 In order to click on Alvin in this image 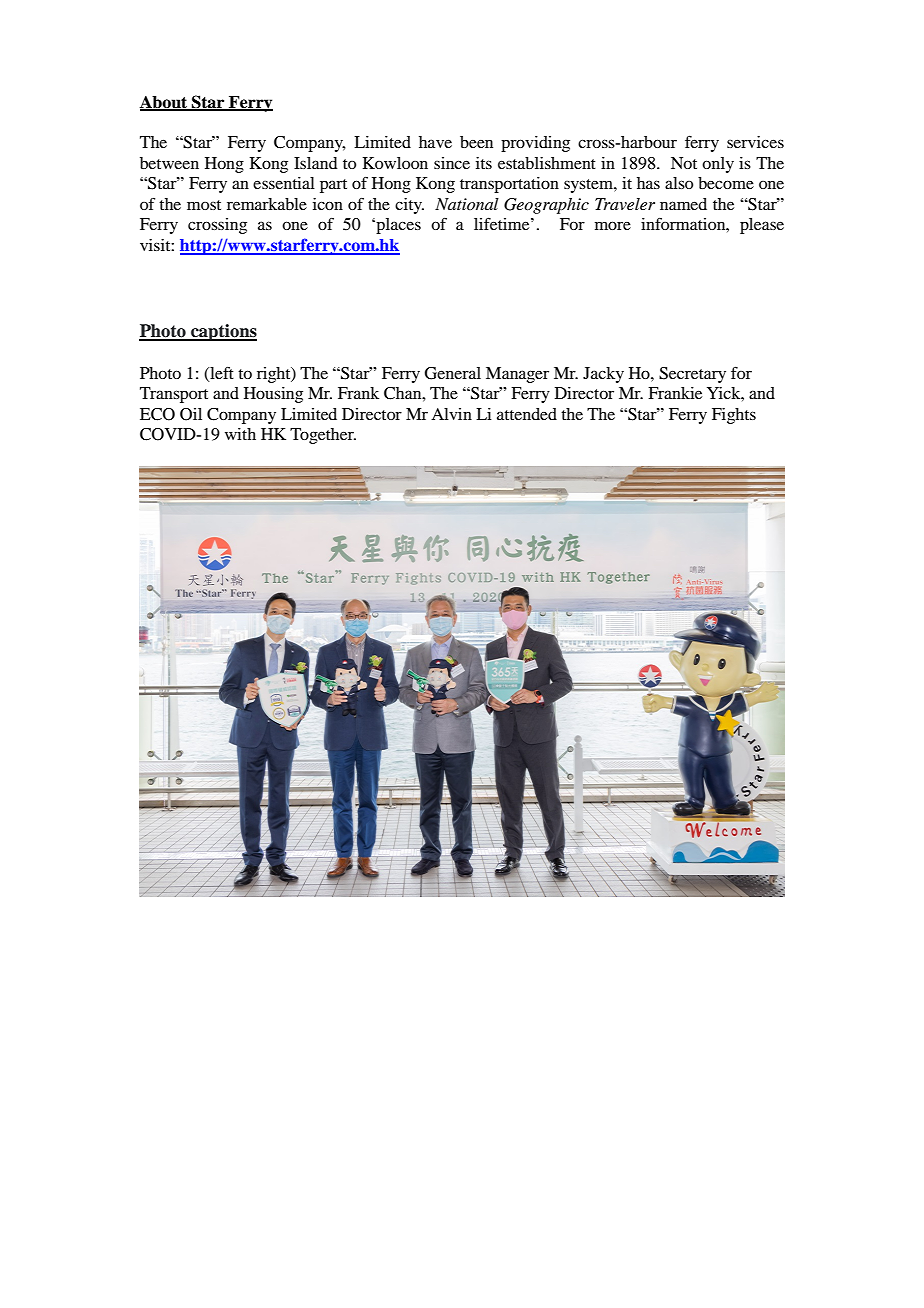, I will do `click(451, 414)`.
